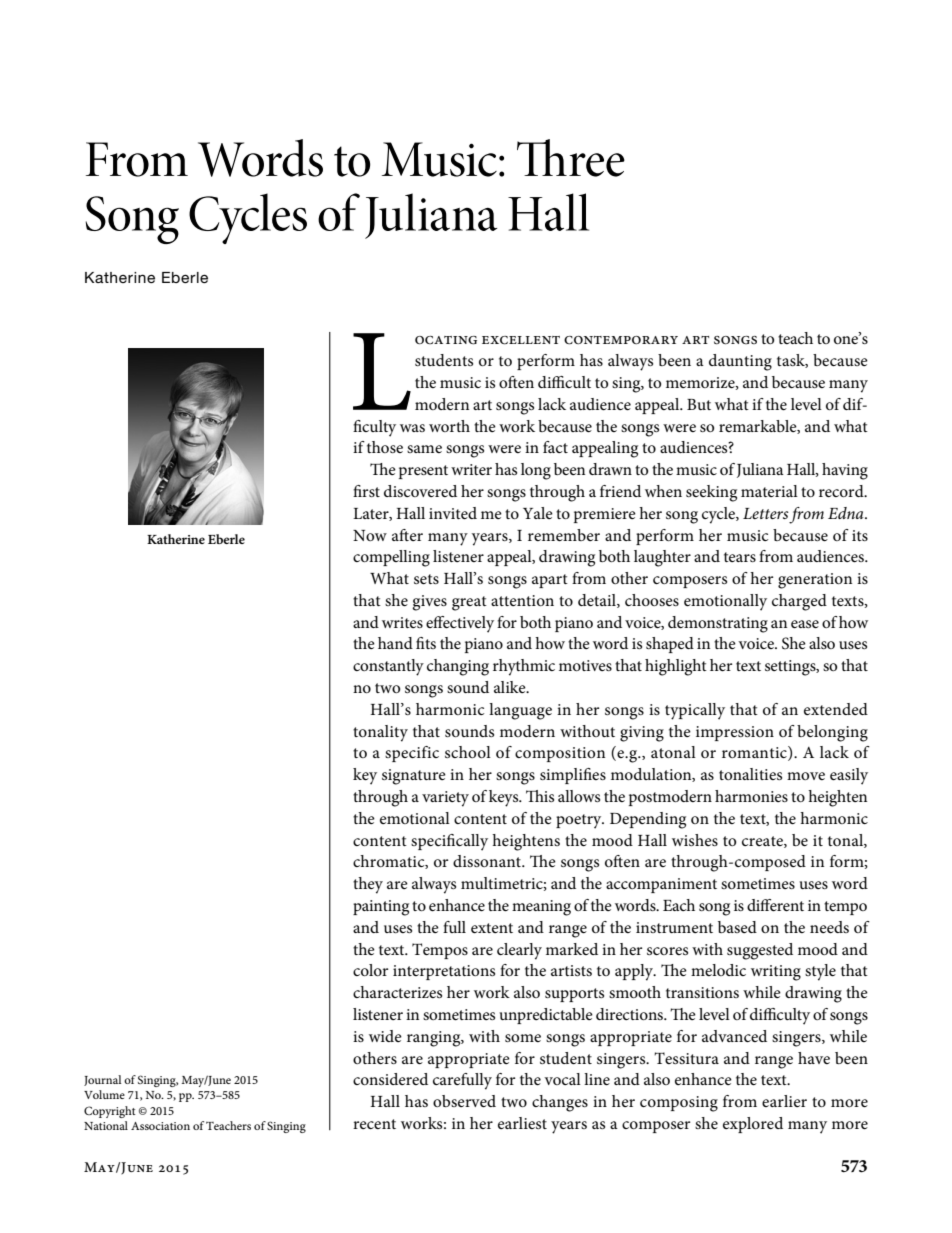 The height and width of the page is (1233, 952). Describe the element at coordinates (471, 469) in the page. I see `writer` at that location.
